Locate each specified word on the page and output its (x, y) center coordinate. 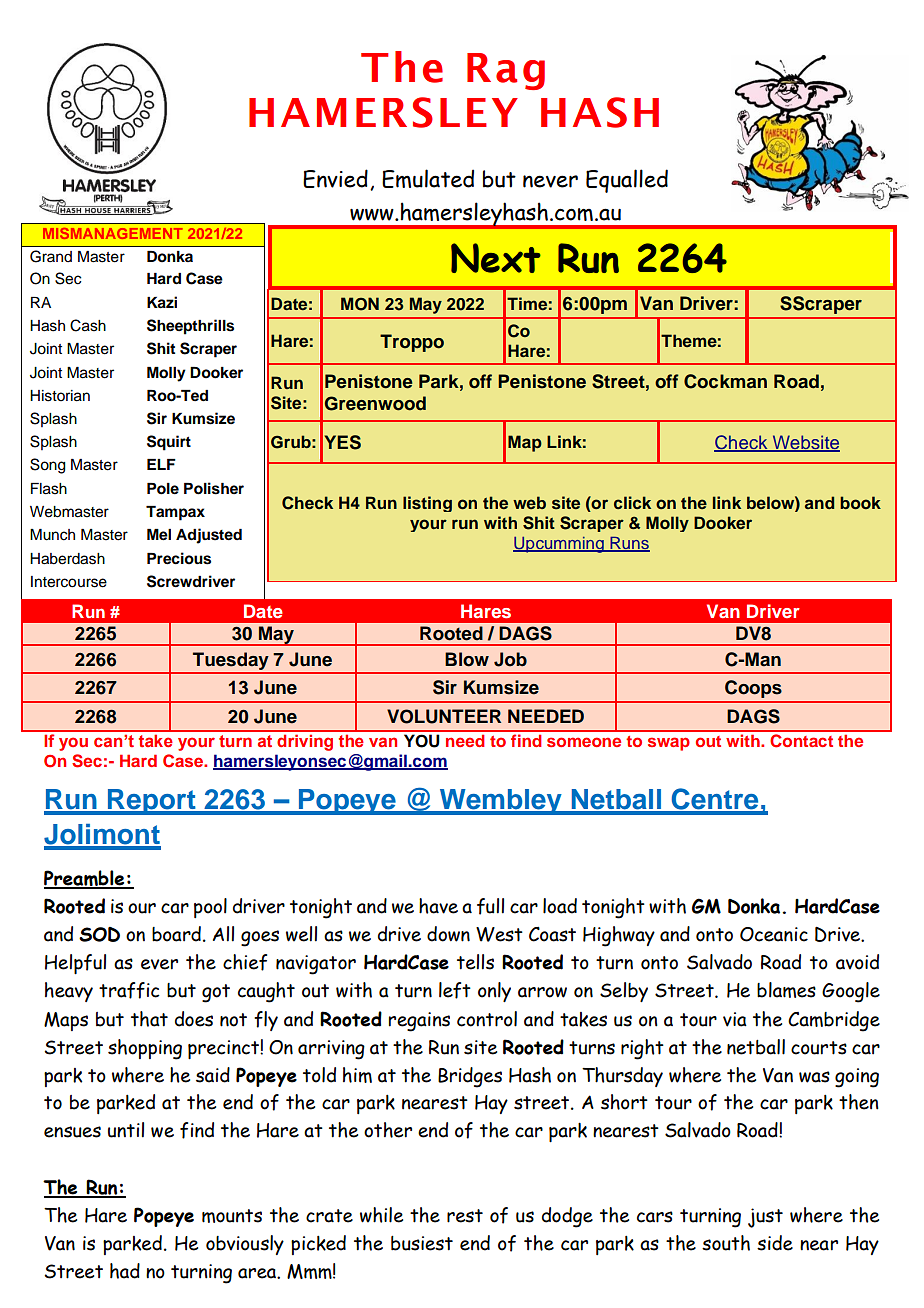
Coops (753, 689)
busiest (422, 1243)
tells (475, 962)
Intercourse (69, 582)
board (176, 934)
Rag (506, 71)
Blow (467, 659)
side (775, 1243)
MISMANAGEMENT (113, 233)
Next (496, 258)
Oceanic (774, 934)
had (125, 1271)
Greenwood (375, 403)
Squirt (169, 443)
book (860, 503)
